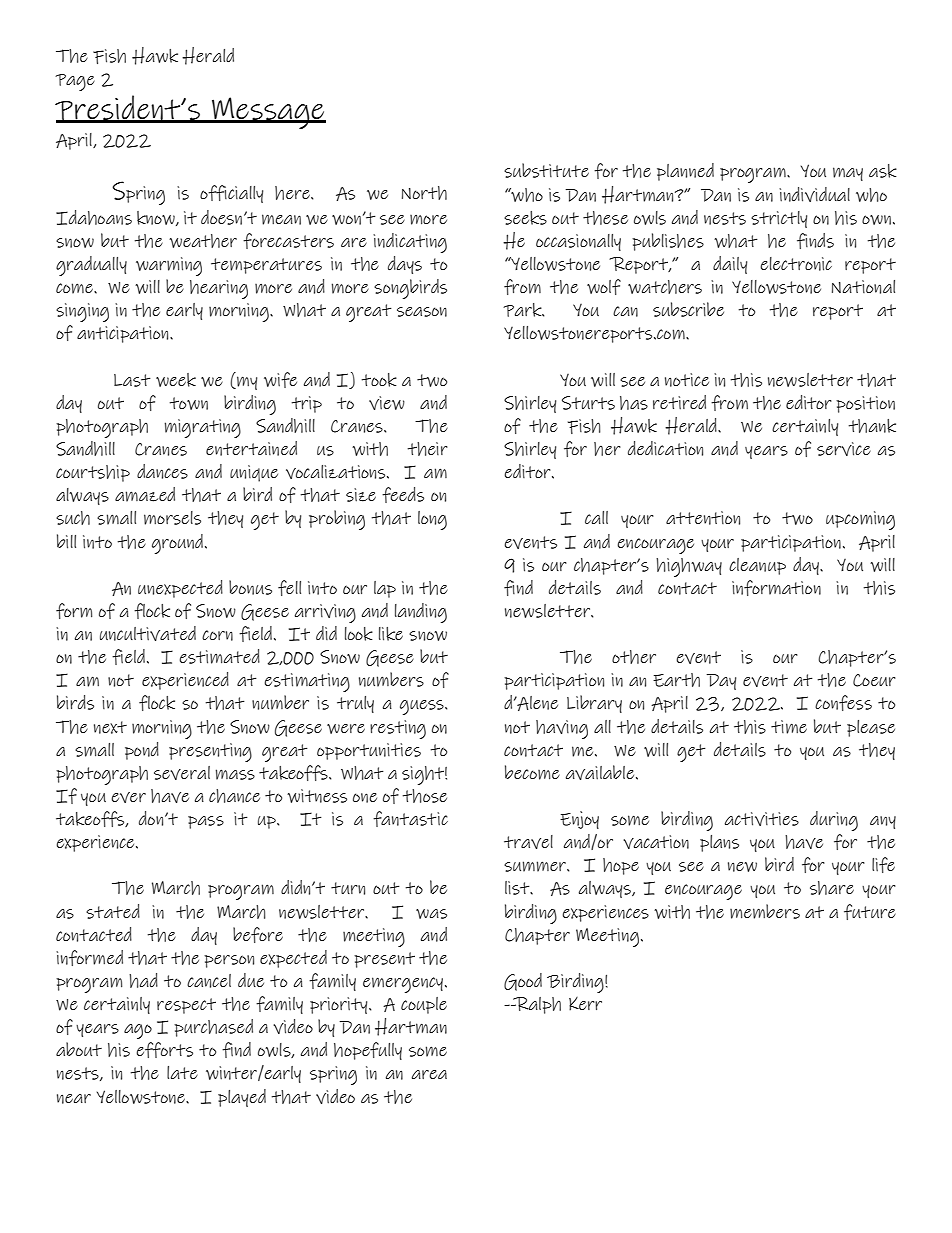 Image resolution: width=952 pixels, height=1233 pixels. Describe the element at coordinates (428, 449) in the page. I see `their` at that location.
